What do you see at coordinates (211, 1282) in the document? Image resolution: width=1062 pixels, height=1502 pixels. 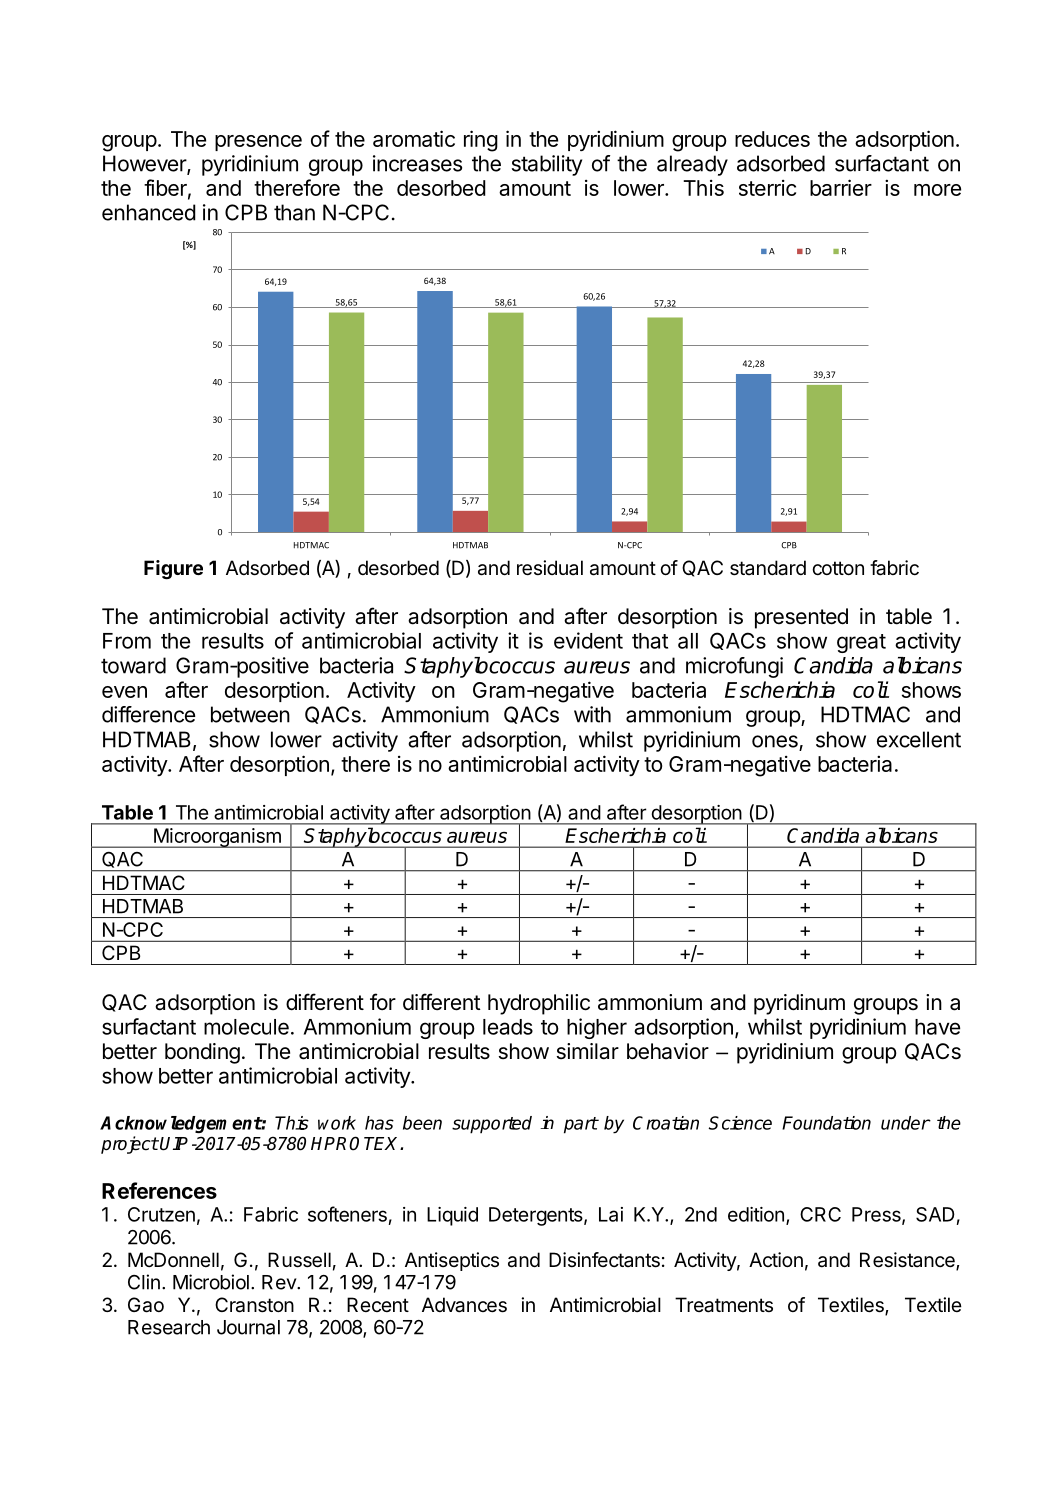 I see `Microbiol` at bounding box center [211, 1282].
